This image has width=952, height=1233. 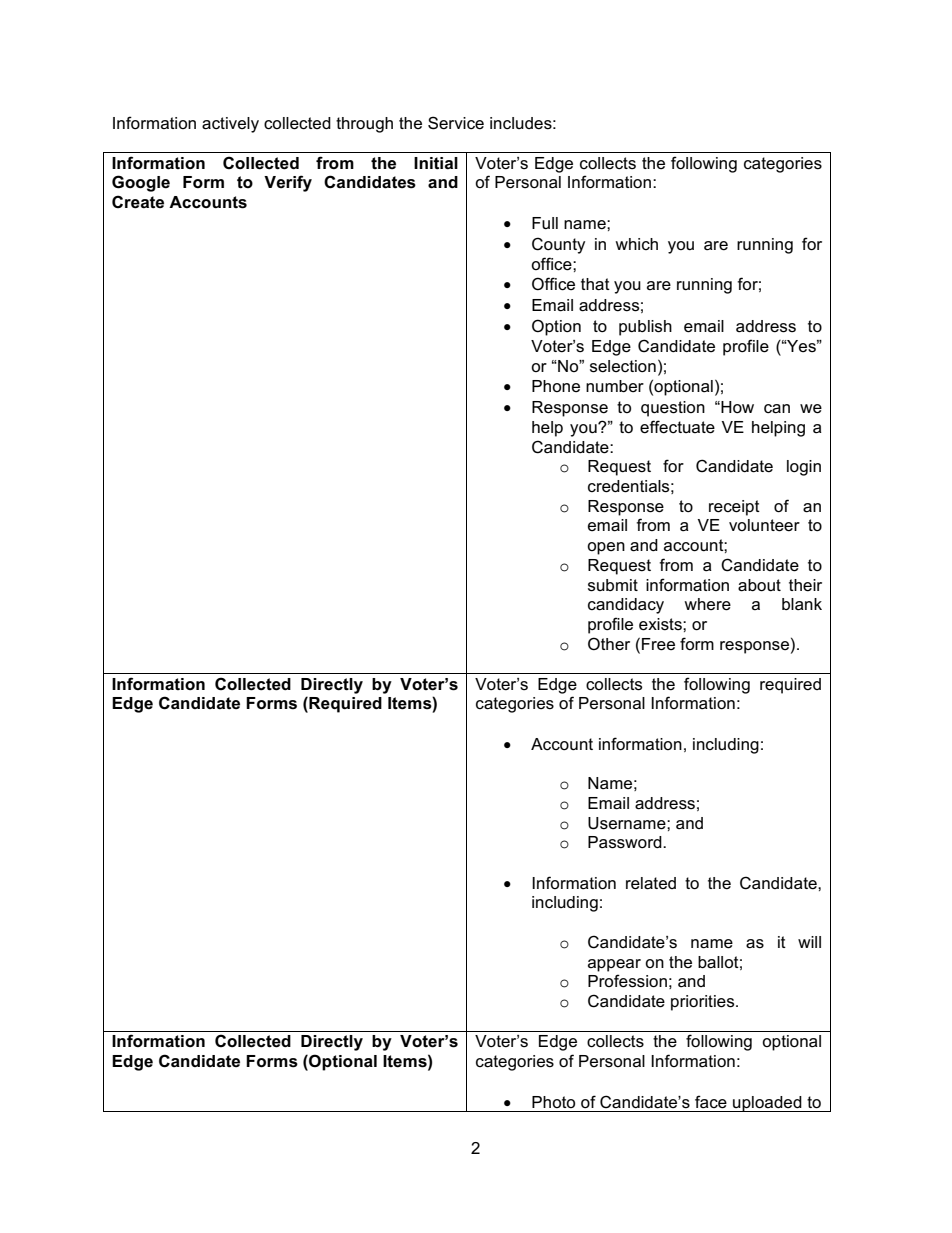 I want to click on actively, so click(x=230, y=125).
